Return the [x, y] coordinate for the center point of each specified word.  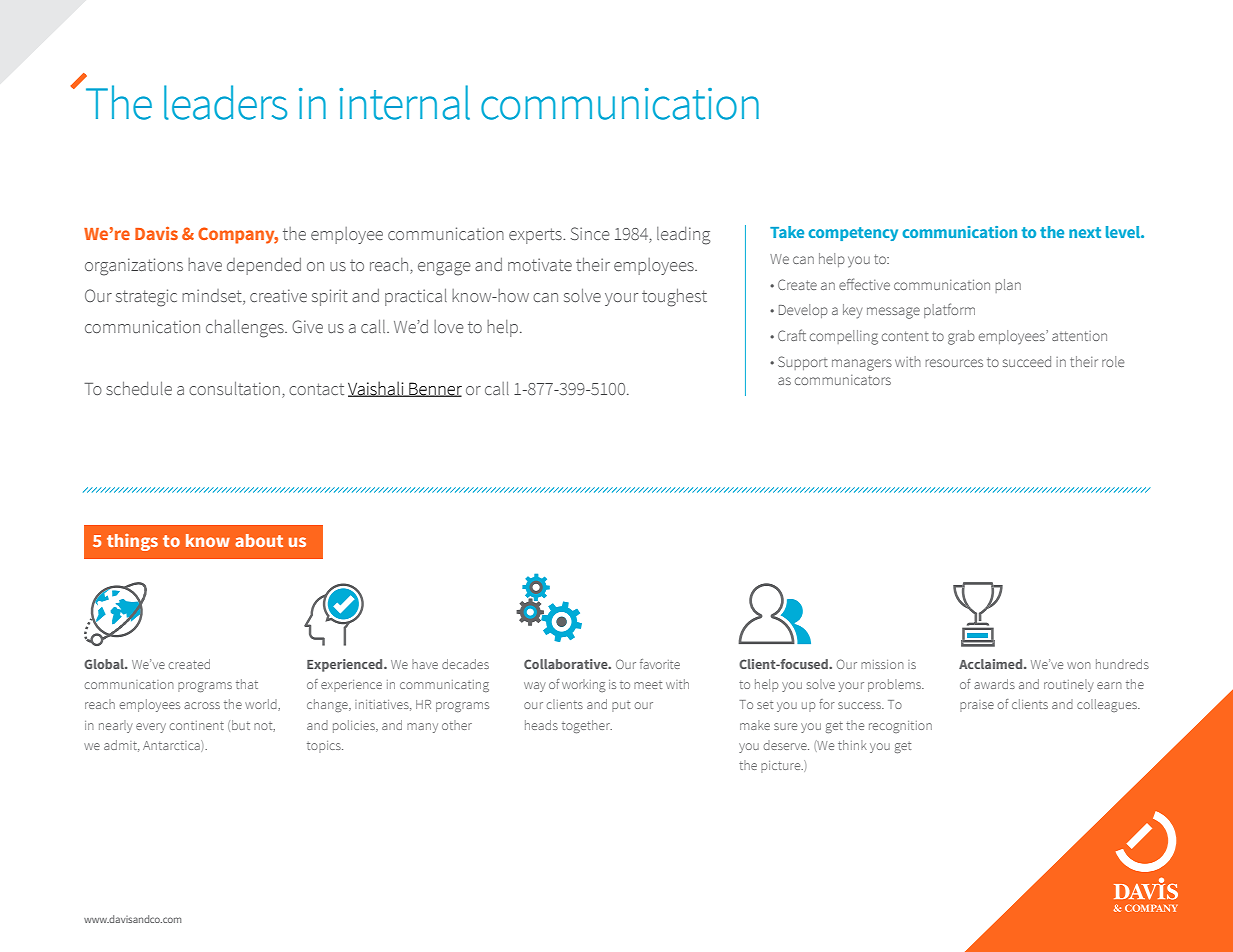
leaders [225, 102]
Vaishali [377, 389]
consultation [234, 388]
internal [404, 102]
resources [954, 363]
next [1085, 232]
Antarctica [172, 746]
